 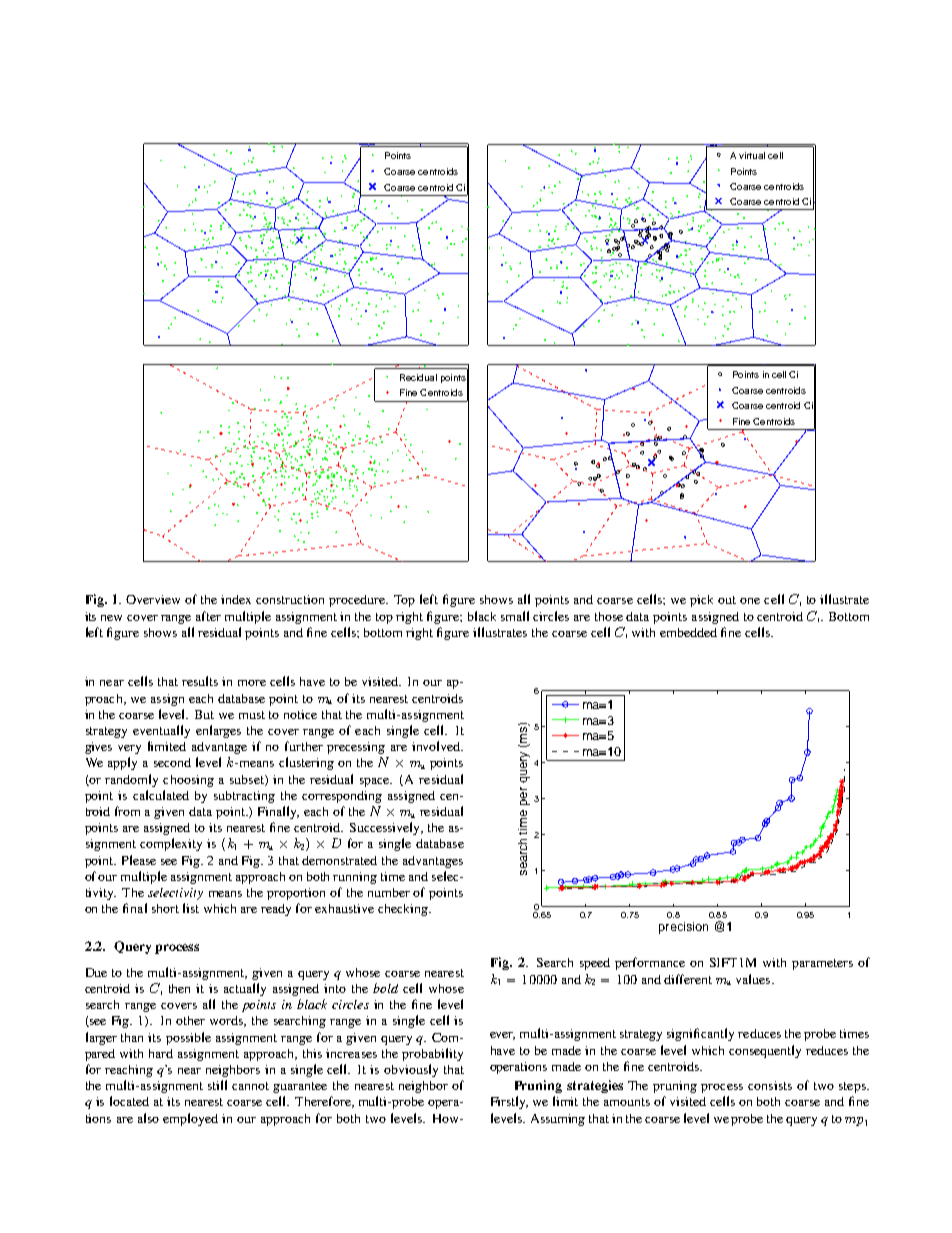 I want to click on one, so click(x=750, y=601).
